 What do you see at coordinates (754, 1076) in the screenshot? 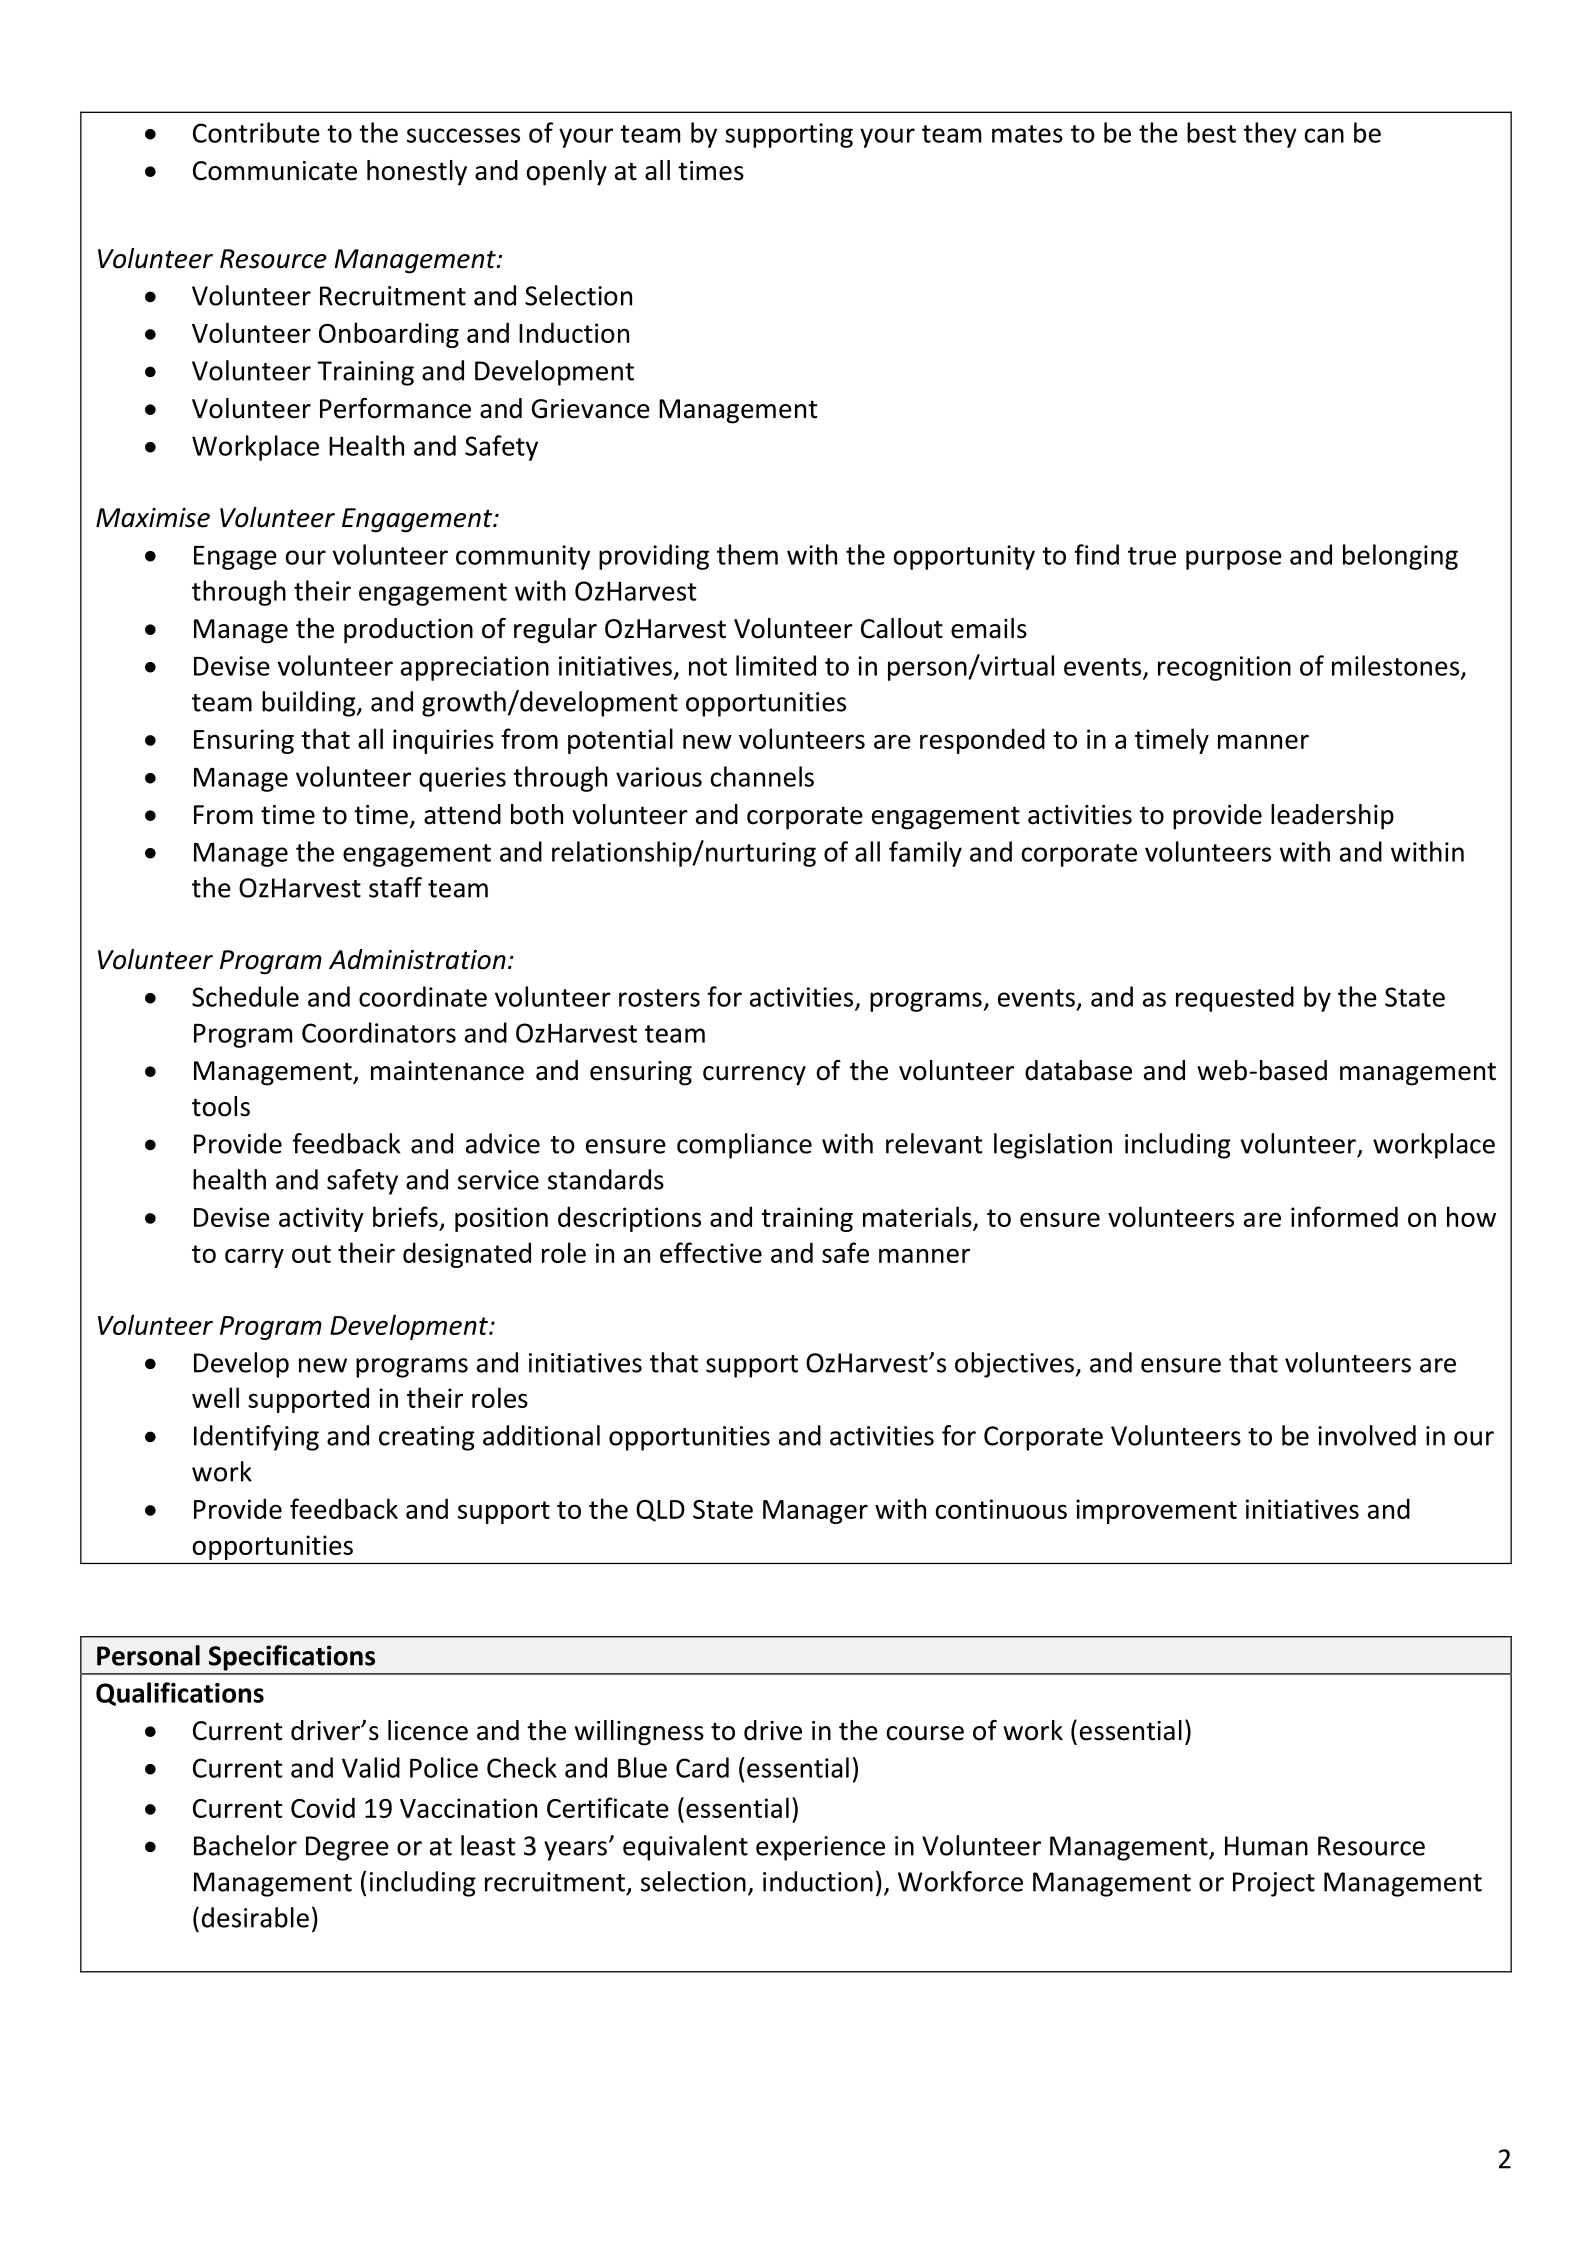
I see `currency` at bounding box center [754, 1076].
